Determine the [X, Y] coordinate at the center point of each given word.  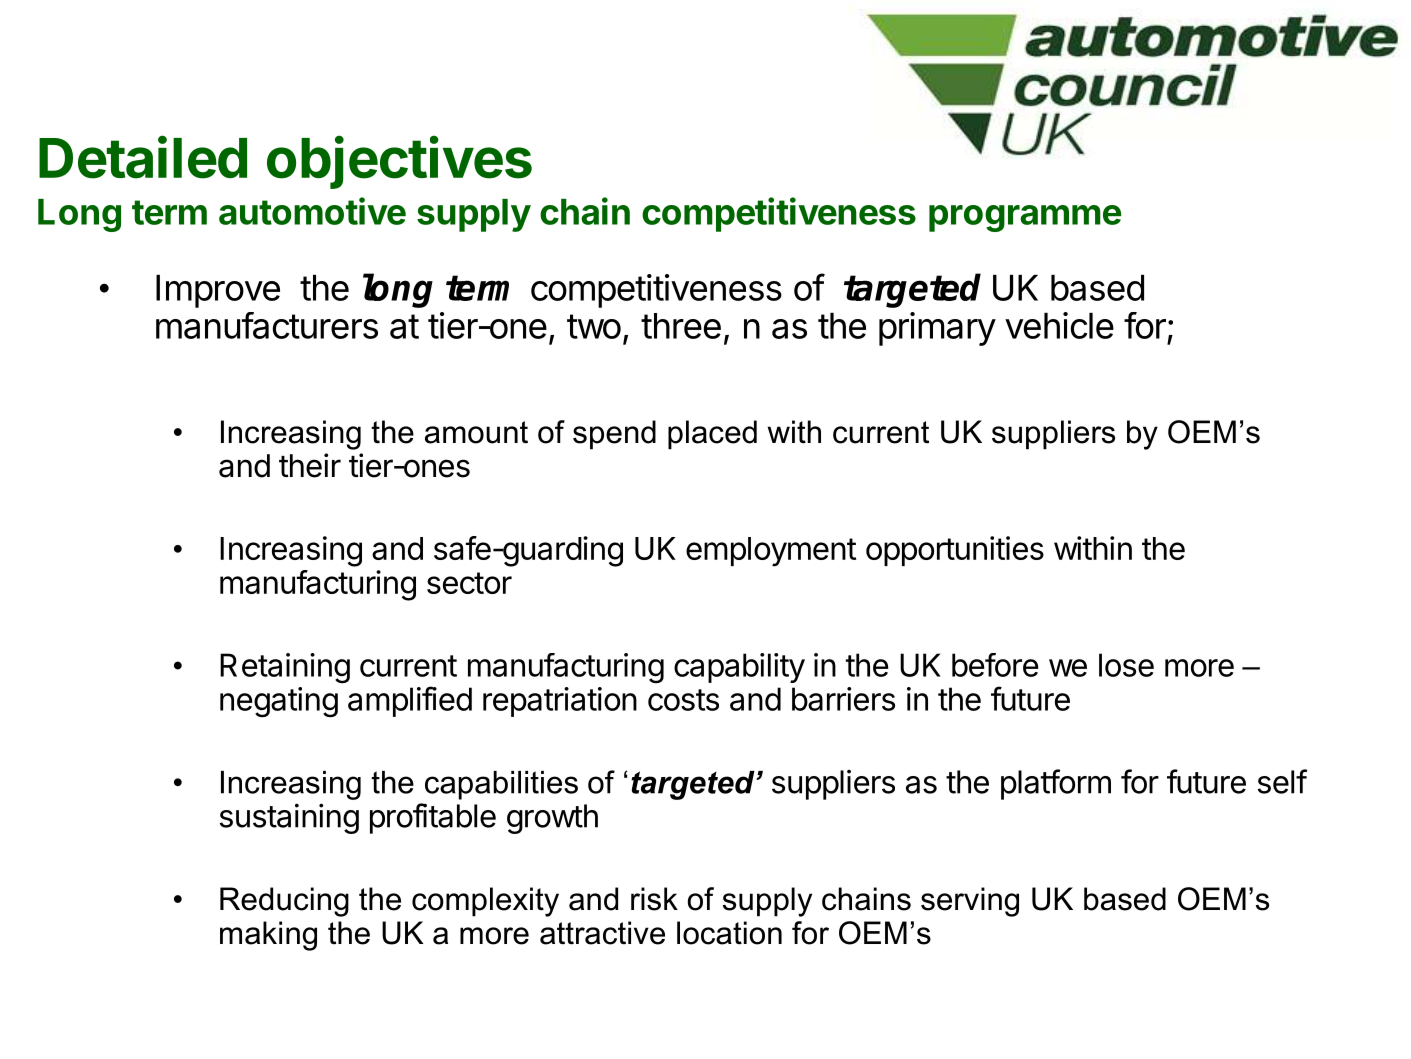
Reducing [284, 902]
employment [771, 552]
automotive [312, 211]
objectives [399, 162]
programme [1025, 218]
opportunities [955, 551]
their [310, 465]
